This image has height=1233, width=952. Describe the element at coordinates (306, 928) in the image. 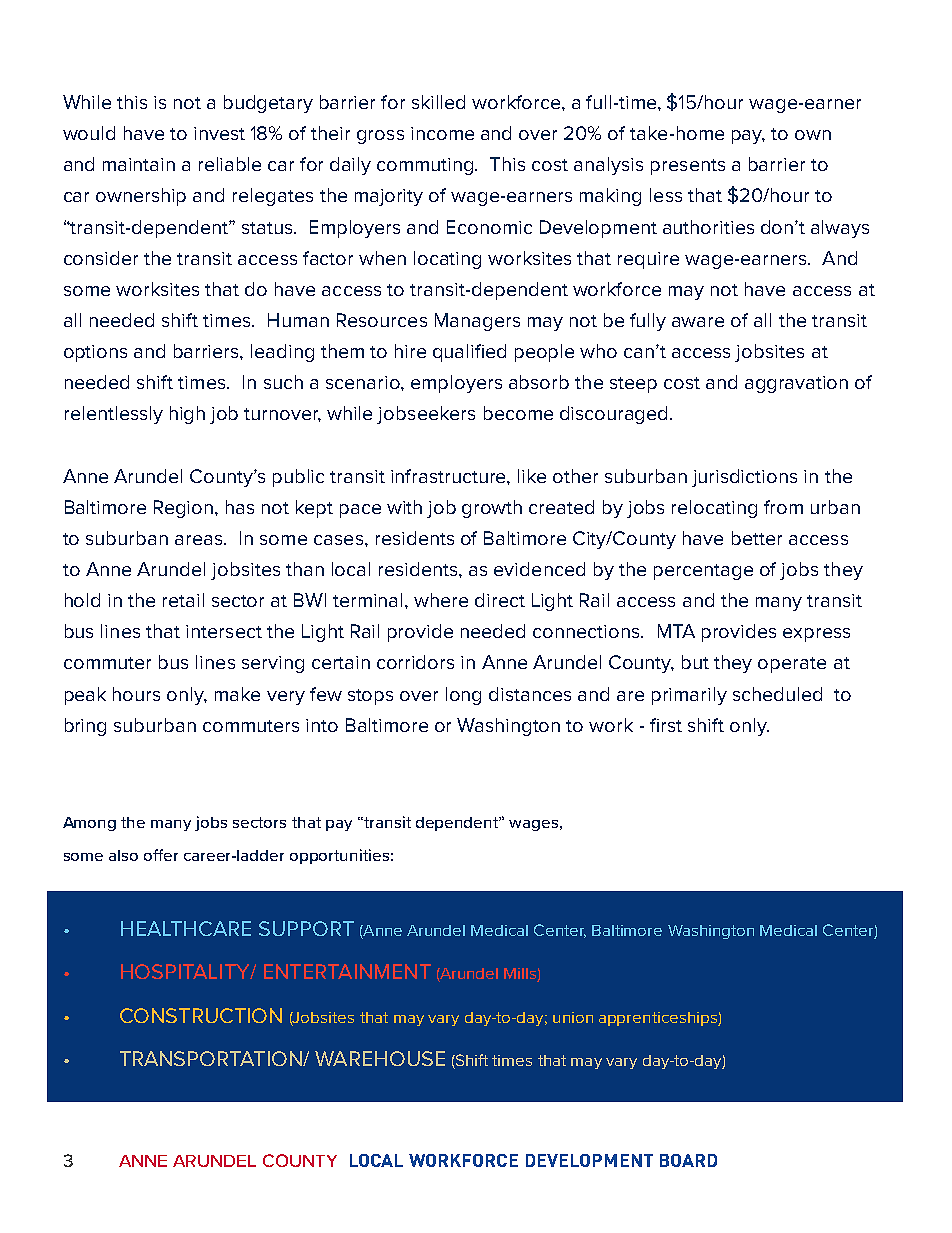

I see `SUPPORT` at that location.
